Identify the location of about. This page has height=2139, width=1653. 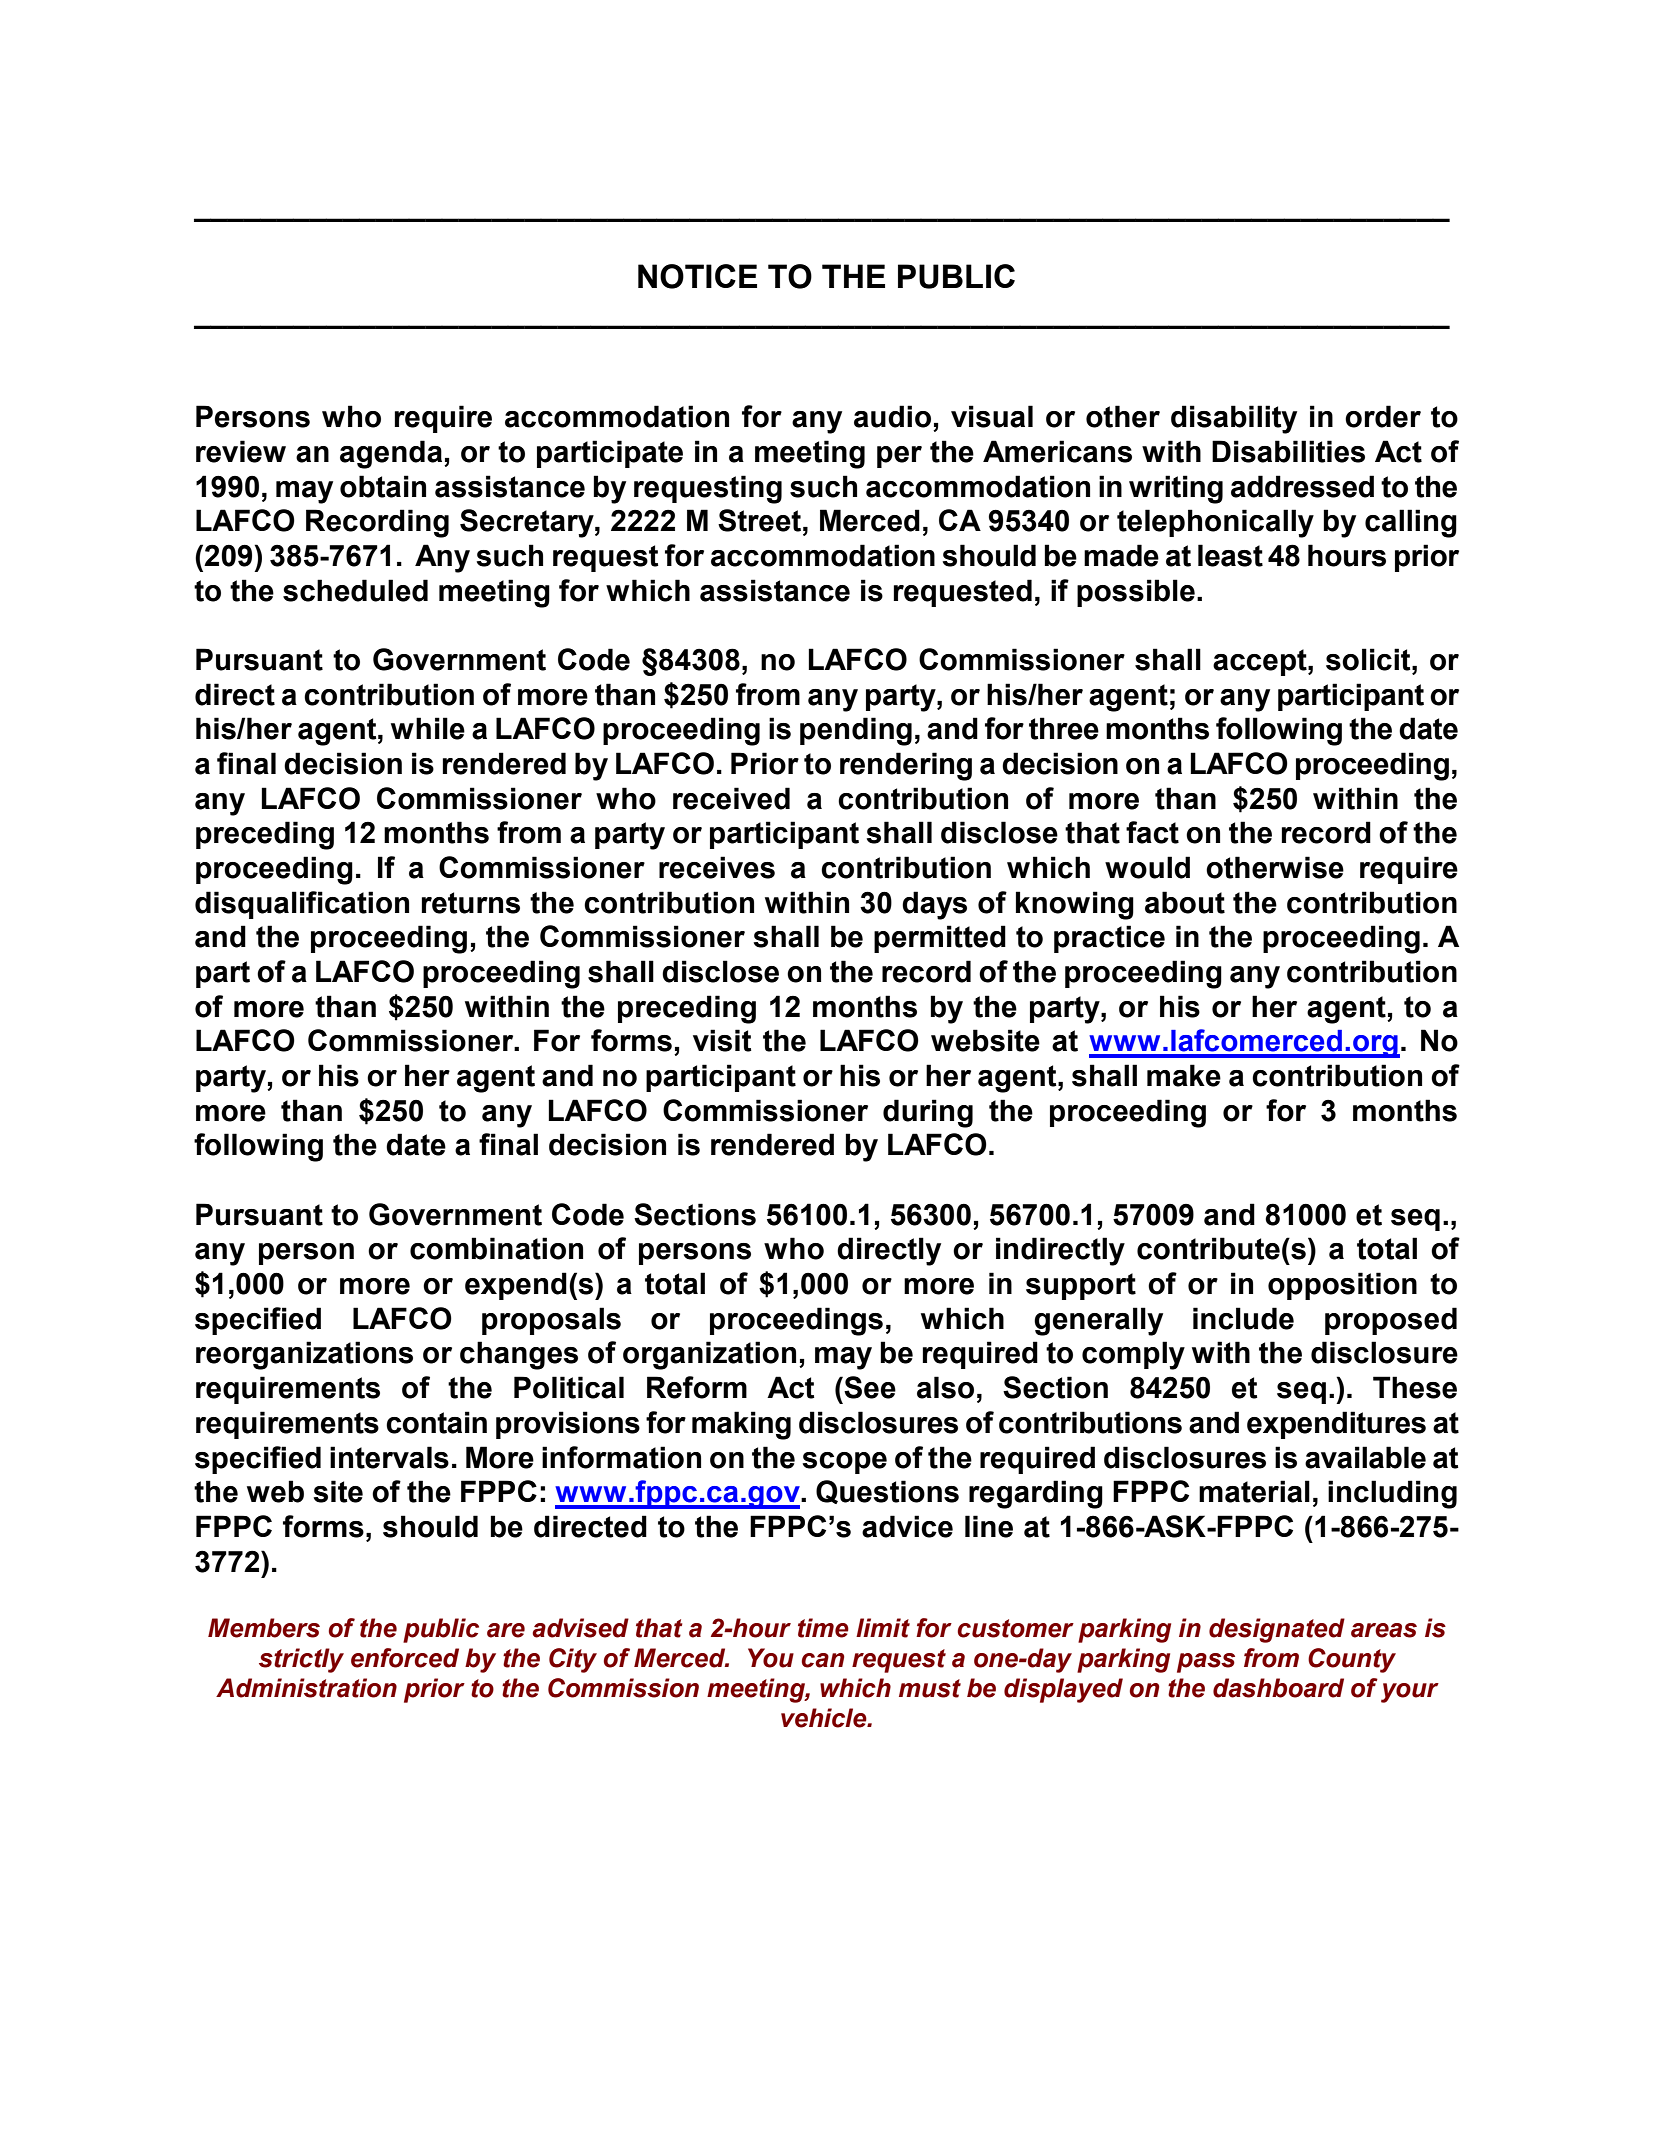
(1185, 902).
